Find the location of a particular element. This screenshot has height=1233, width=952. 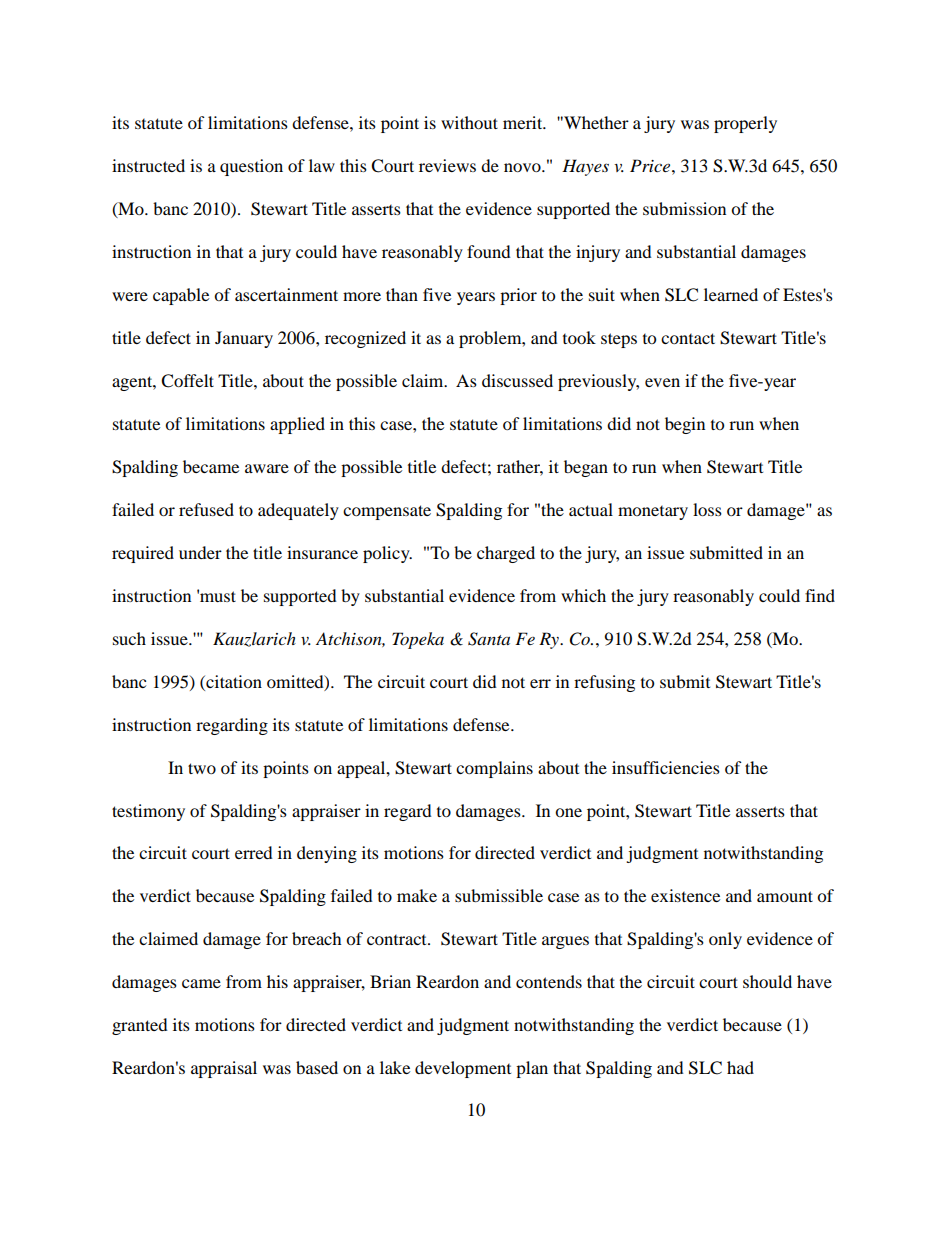

properly is located at coordinates (745, 124).
